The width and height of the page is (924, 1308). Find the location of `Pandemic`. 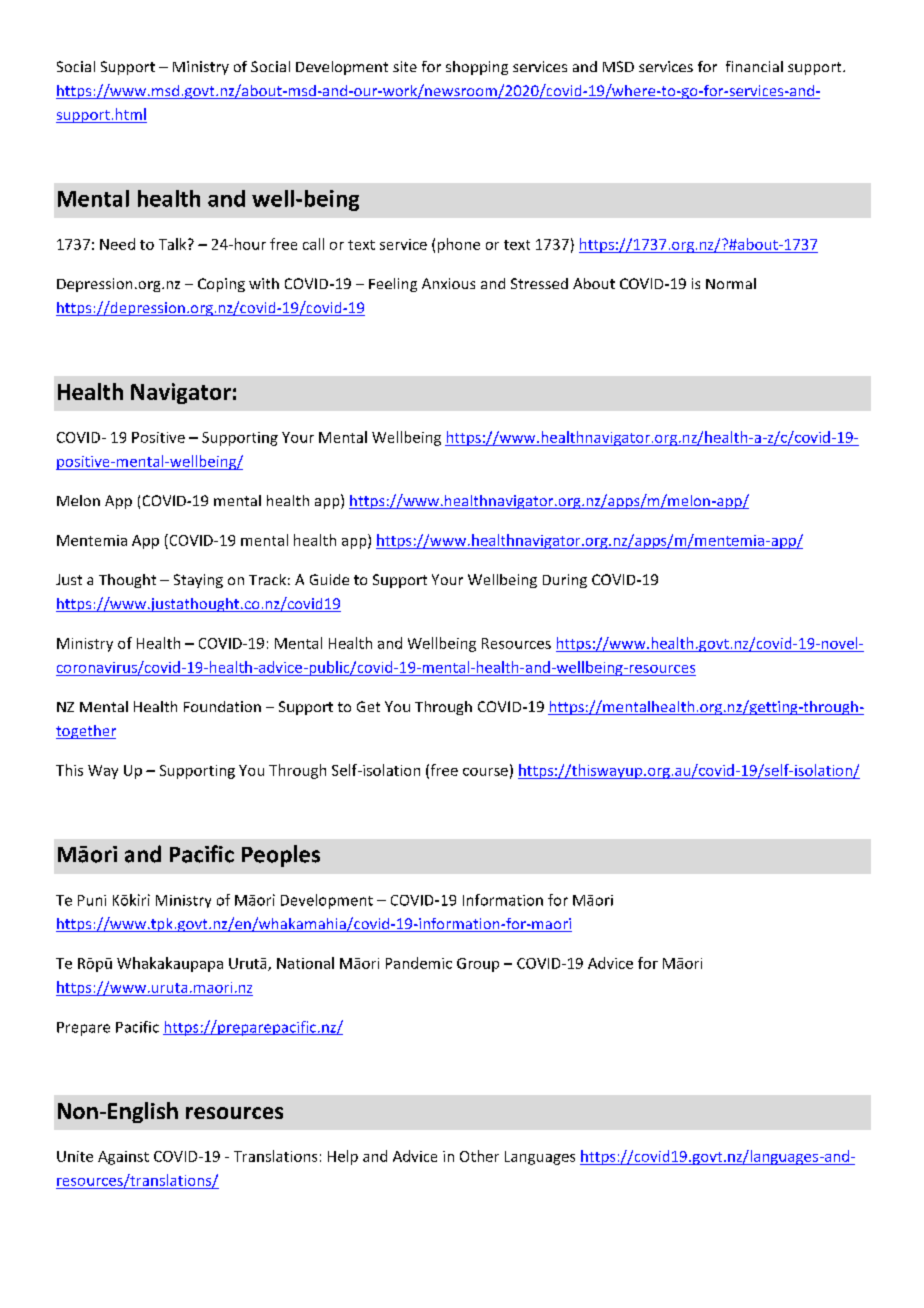

Pandemic is located at coordinates (419, 963).
